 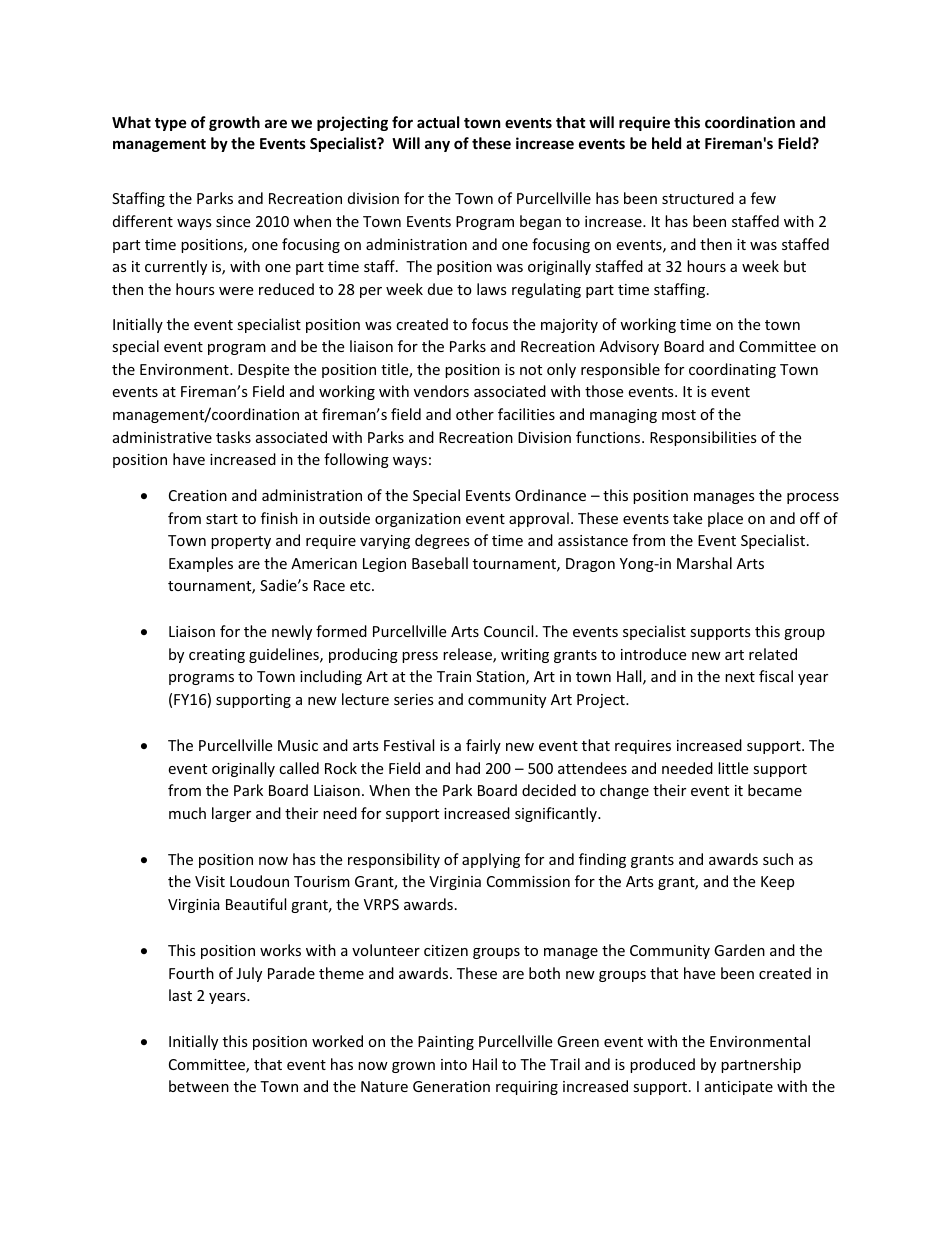 What do you see at coordinates (187, 813) in the screenshot?
I see `much` at bounding box center [187, 813].
